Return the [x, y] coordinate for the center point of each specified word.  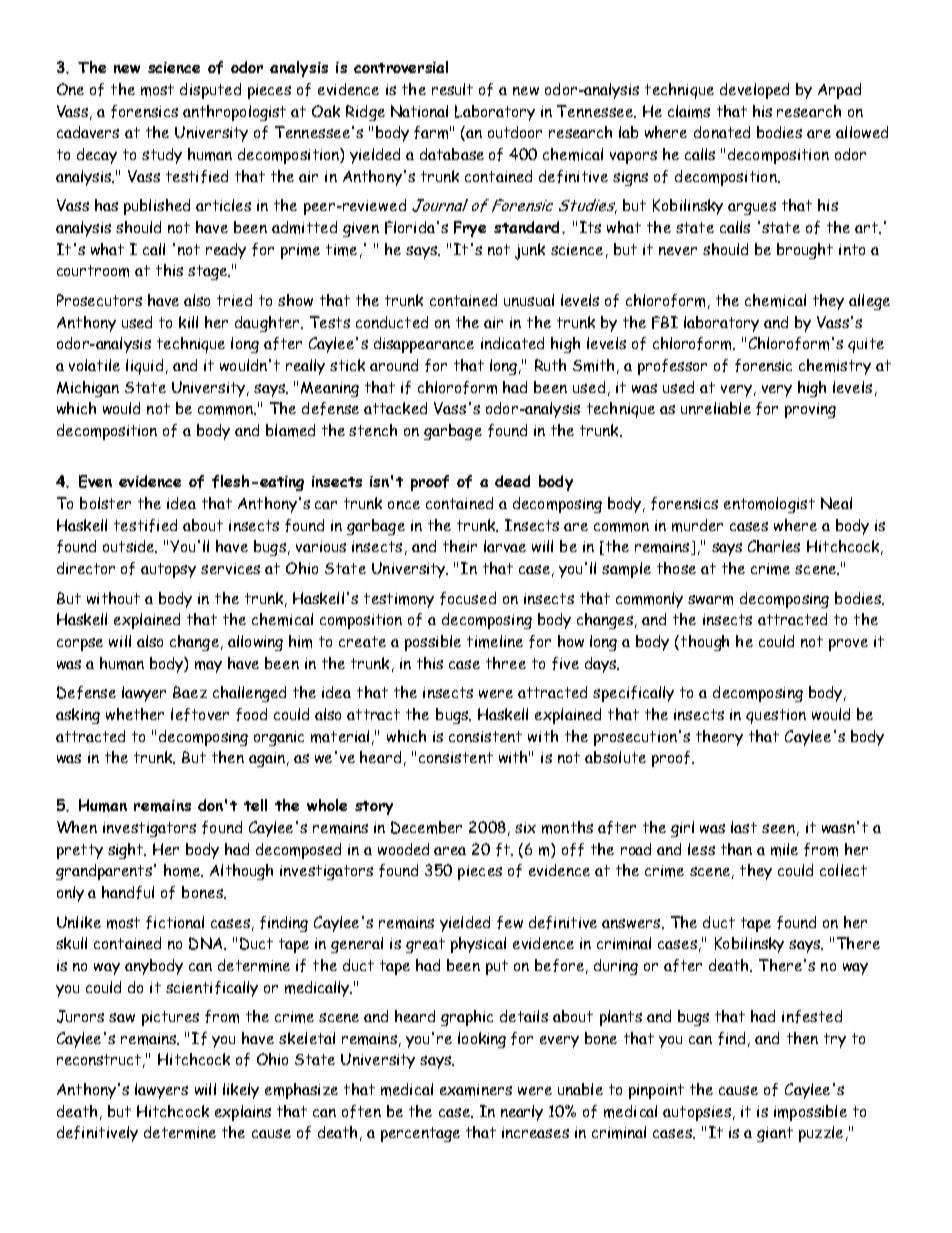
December [426, 827]
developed [754, 91]
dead [512, 481]
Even [95, 481]
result [452, 89]
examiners [476, 1090]
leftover [200, 714]
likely [241, 1091]
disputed [210, 91]
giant [775, 1134]
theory [719, 738]
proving [810, 410]
